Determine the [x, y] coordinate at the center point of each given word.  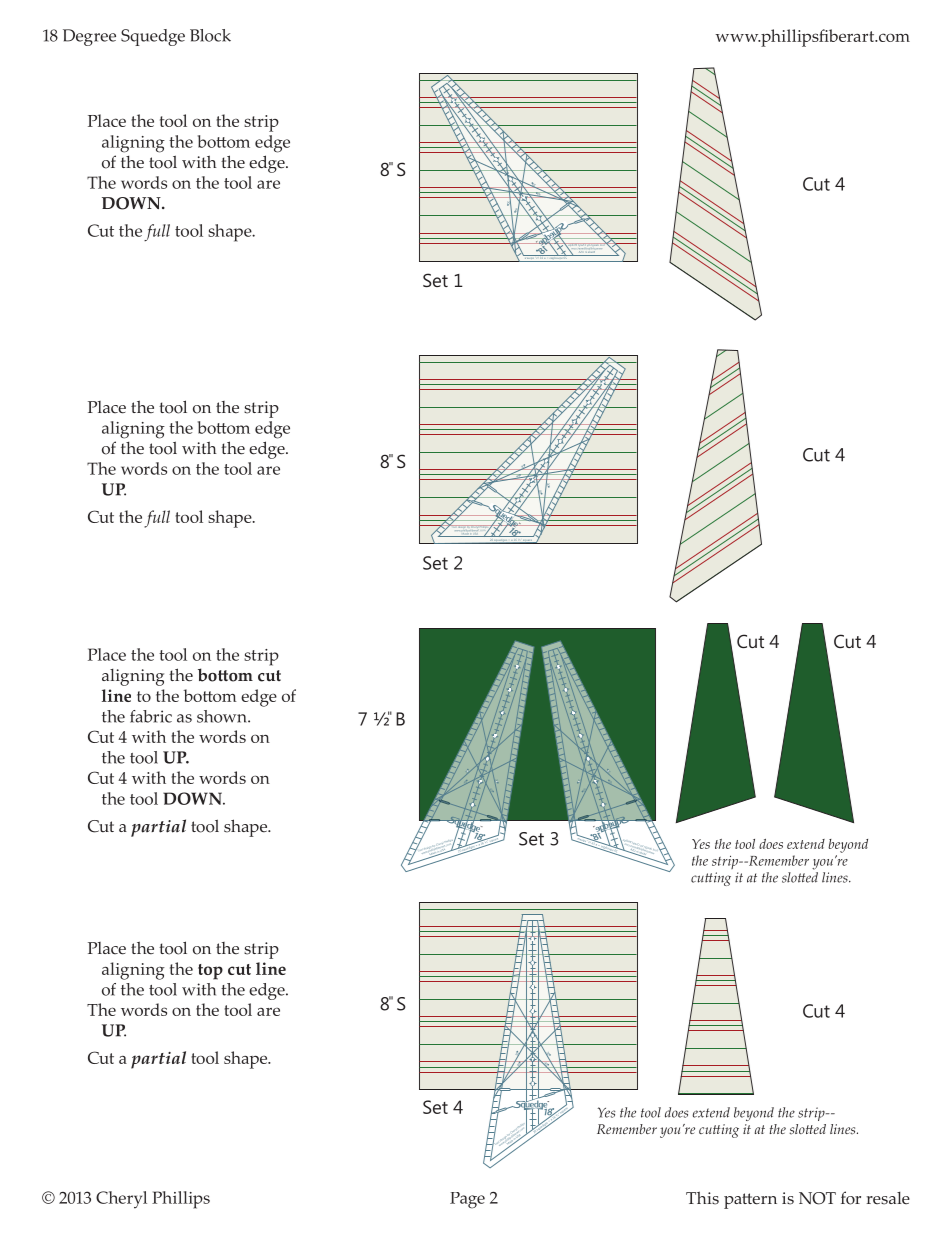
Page [467, 1200]
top [210, 972]
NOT [817, 1198]
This [702, 1198]
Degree [89, 37]
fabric [151, 716]
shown [223, 716]
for [851, 1198]
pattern [750, 1201]
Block [210, 35]
